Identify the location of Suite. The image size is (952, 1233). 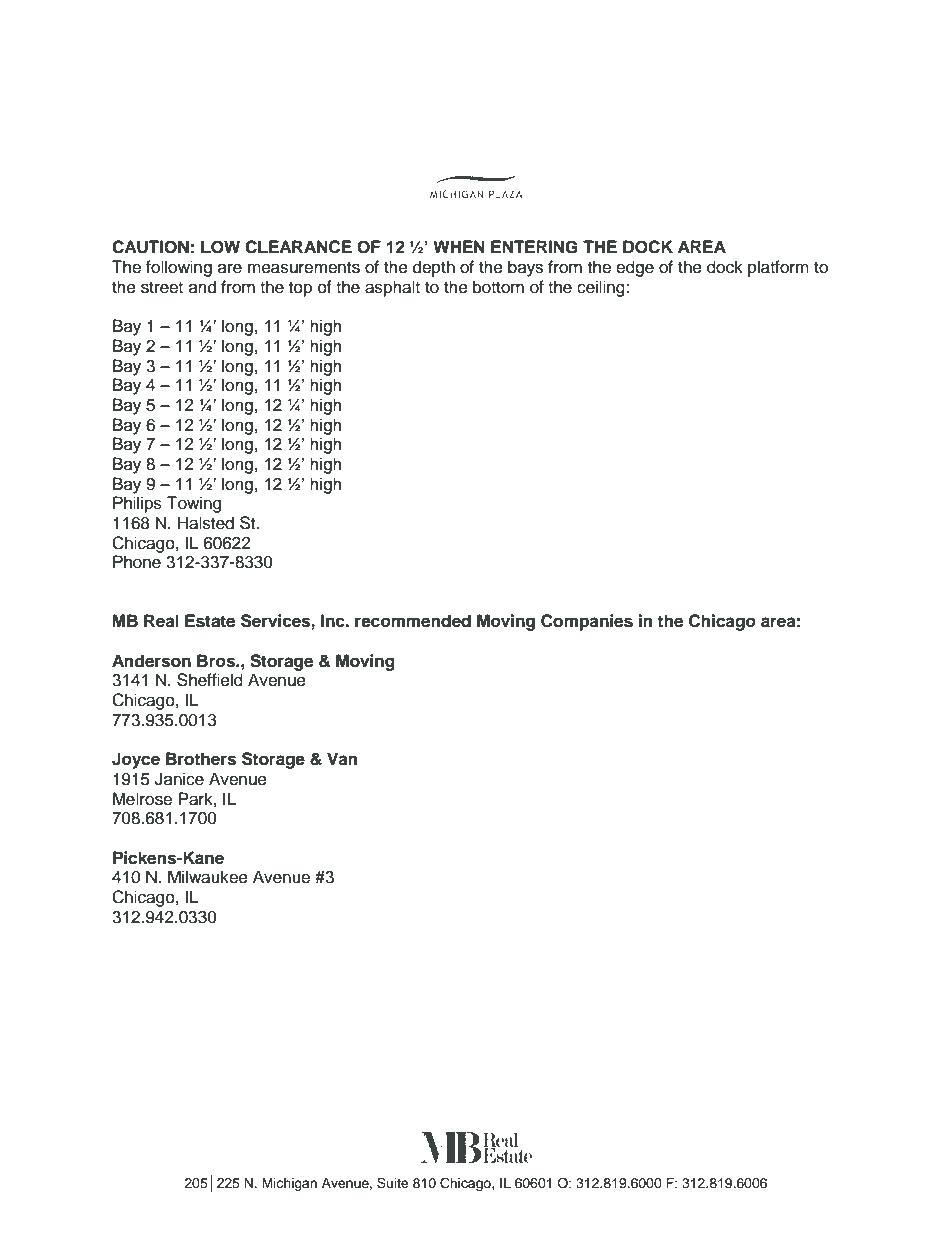
(393, 1183).
